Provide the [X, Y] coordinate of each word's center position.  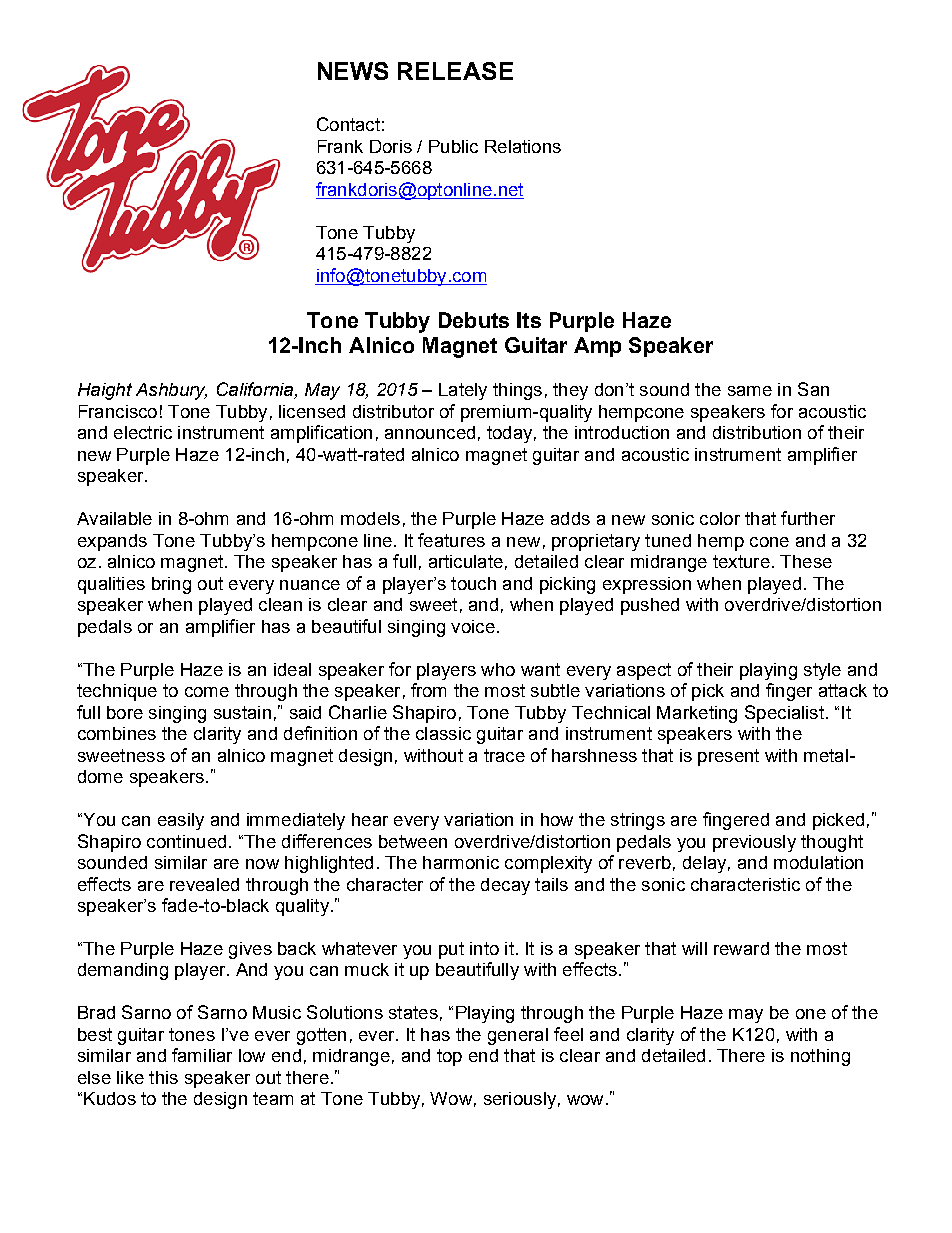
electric [143, 432]
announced [430, 432]
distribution [757, 432]
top [449, 1057]
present [728, 757]
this [163, 1077]
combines [117, 733]
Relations [523, 146]
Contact [348, 124]
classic [443, 733]
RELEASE [455, 71]
